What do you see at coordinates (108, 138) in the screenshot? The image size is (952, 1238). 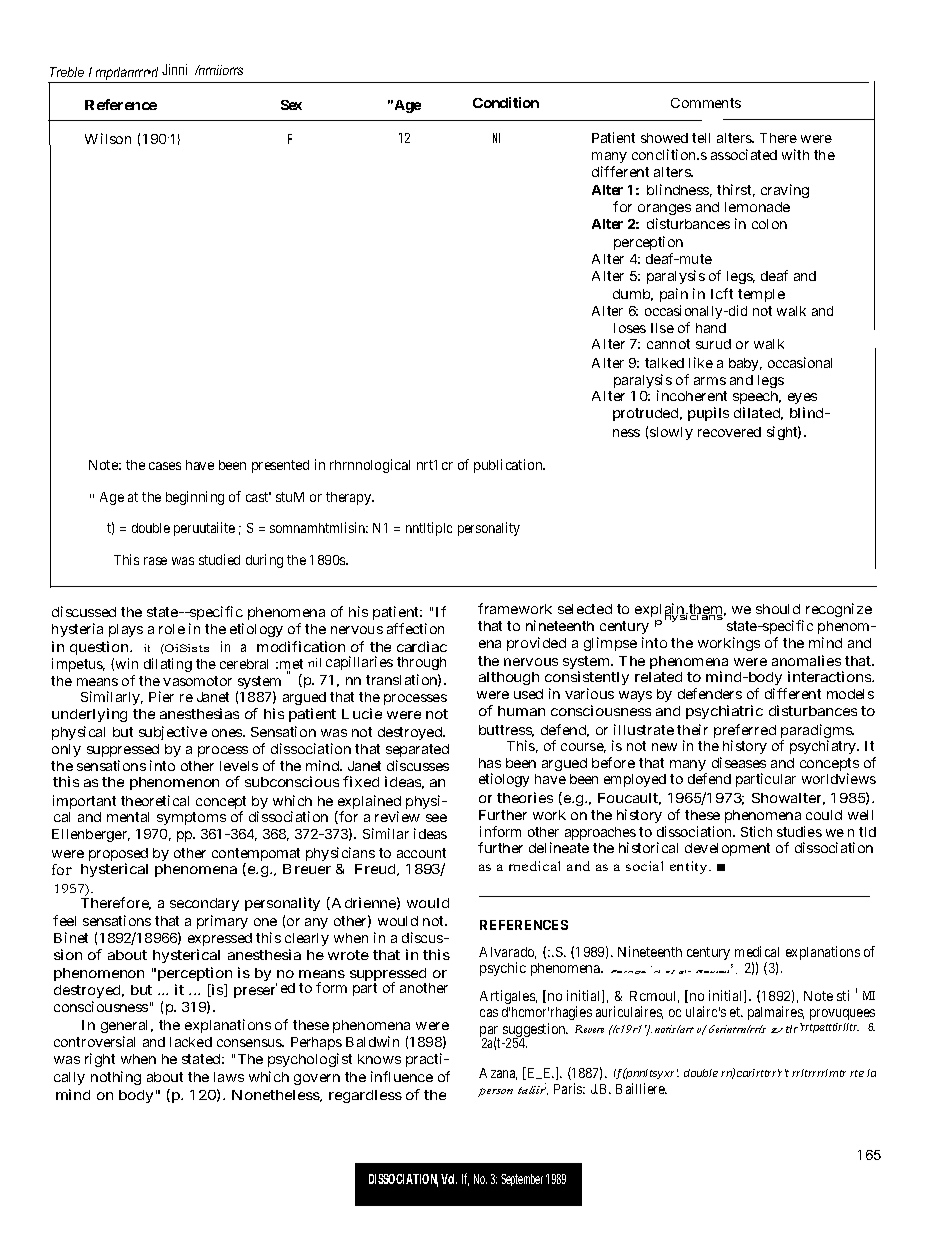 I see `Wilson` at bounding box center [108, 138].
